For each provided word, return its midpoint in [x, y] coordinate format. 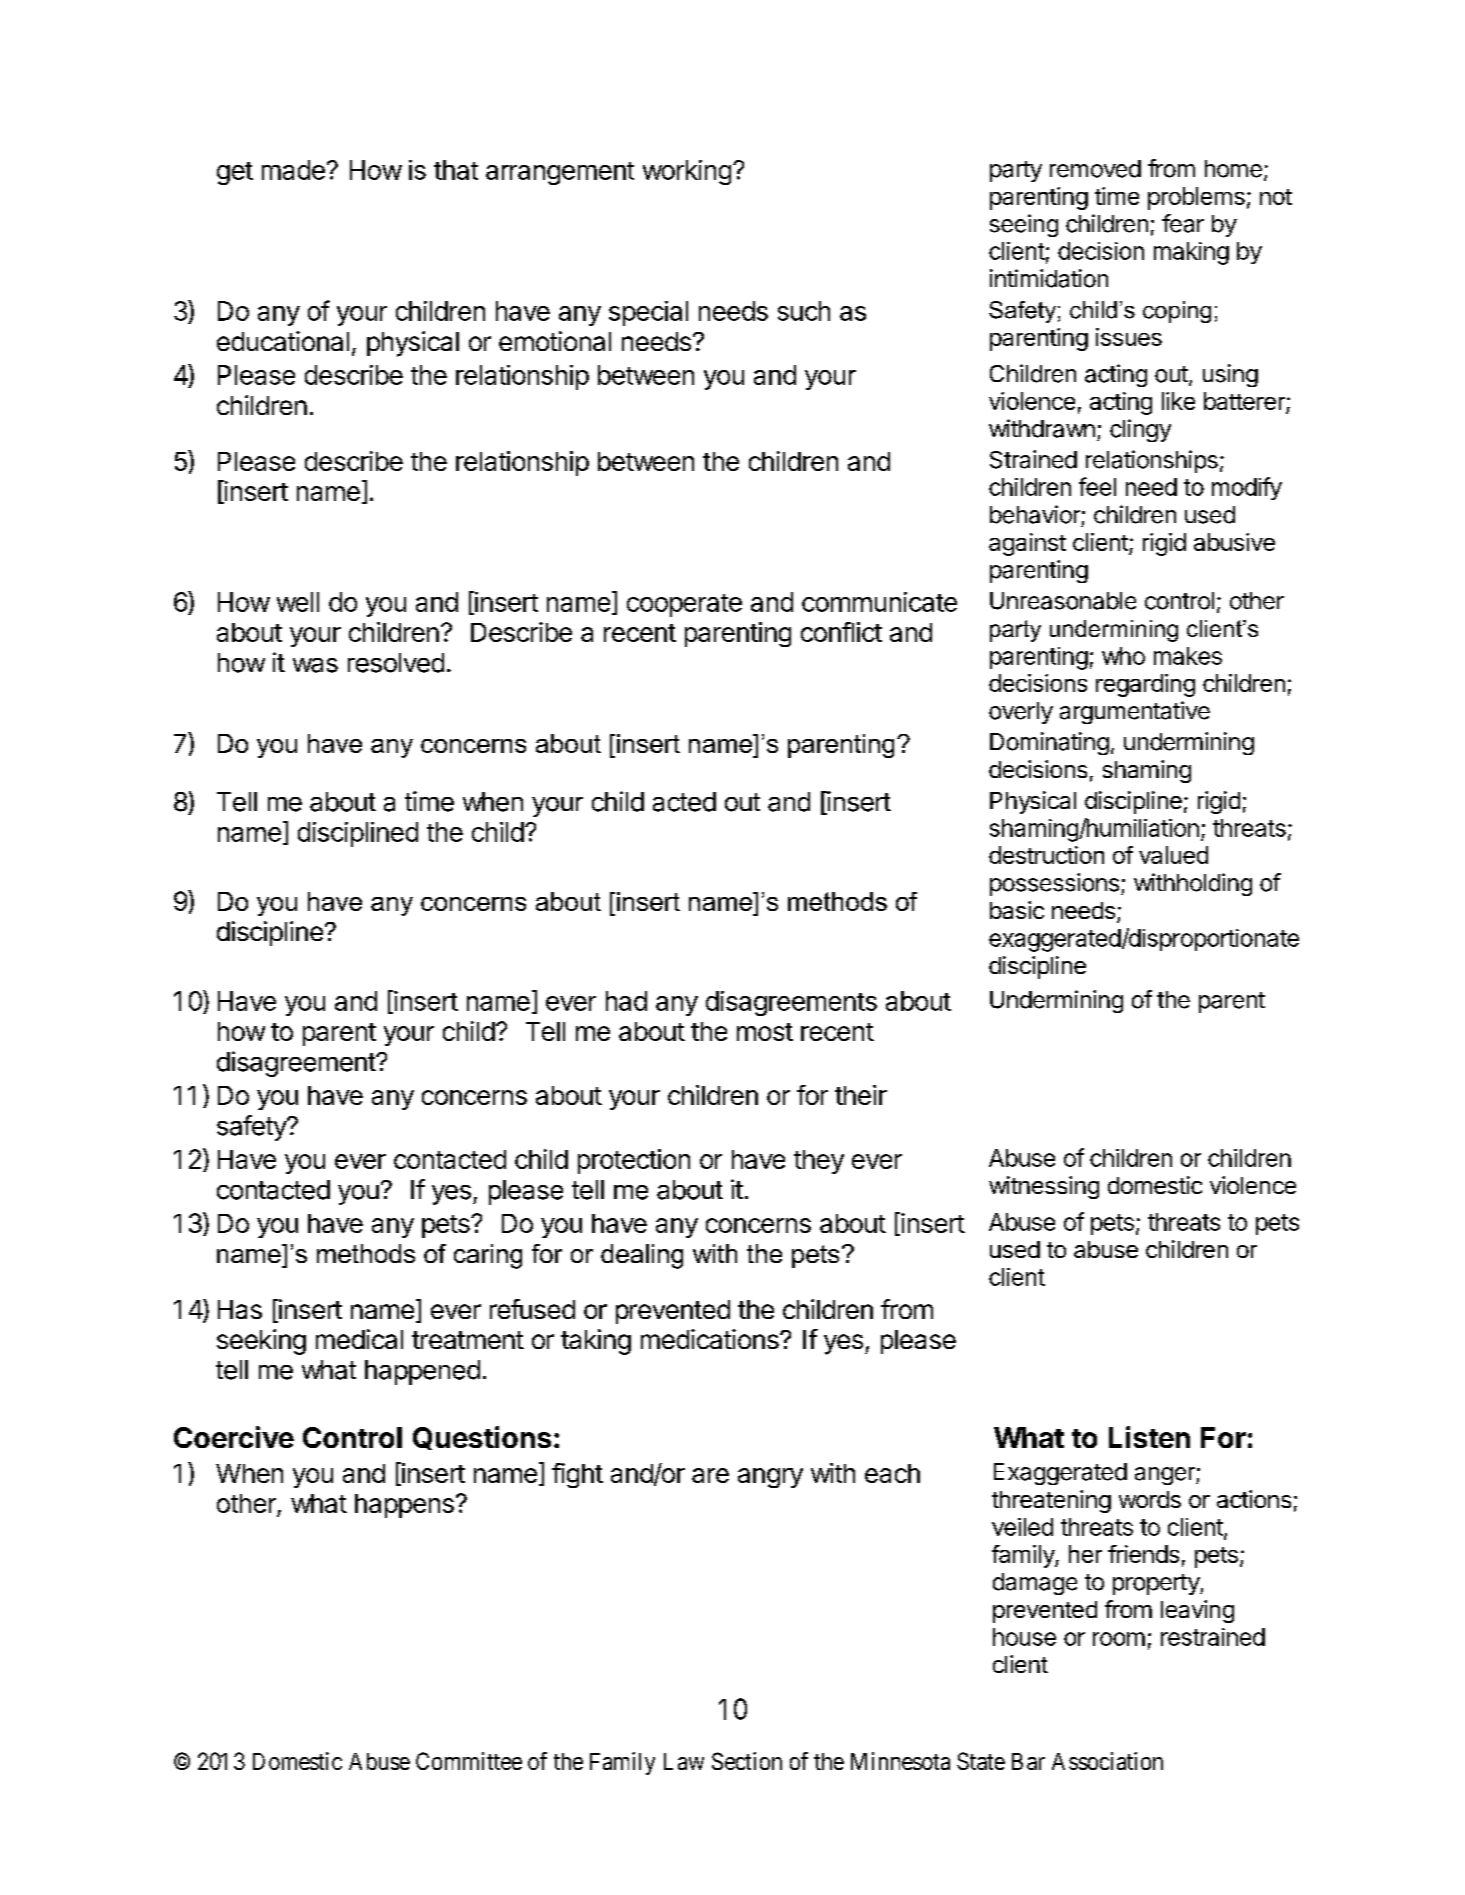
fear [1183, 223]
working [687, 172]
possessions [1054, 884]
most [765, 1032]
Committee [469, 1761]
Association [1107, 1761]
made [293, 170]
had [626, 1001]
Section [747, 1761]
